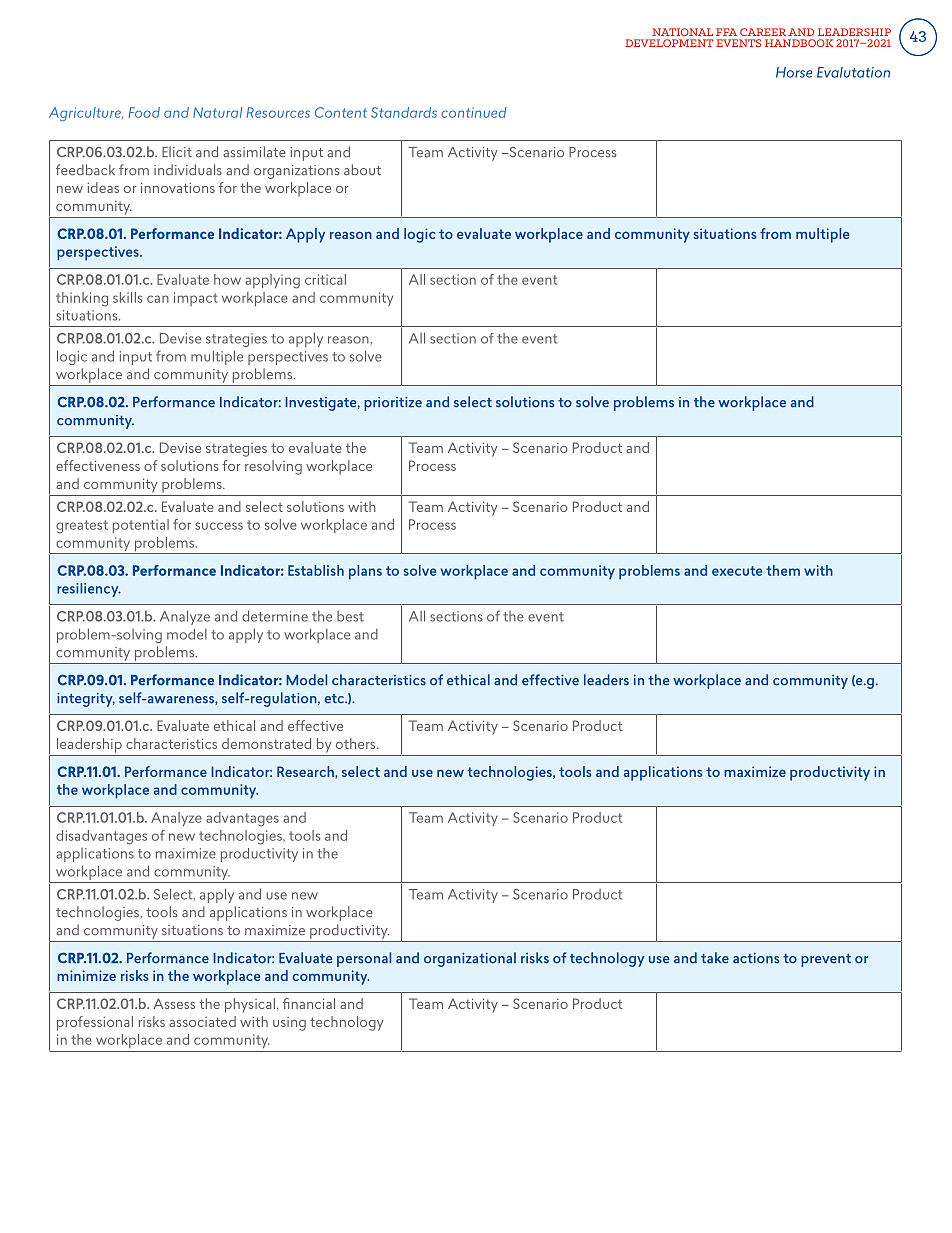 The width and height of the page is (952, 1233). What do you see at coordinates (737, 571) in the page?
I see `execute` at bounding box center [737, 571].
